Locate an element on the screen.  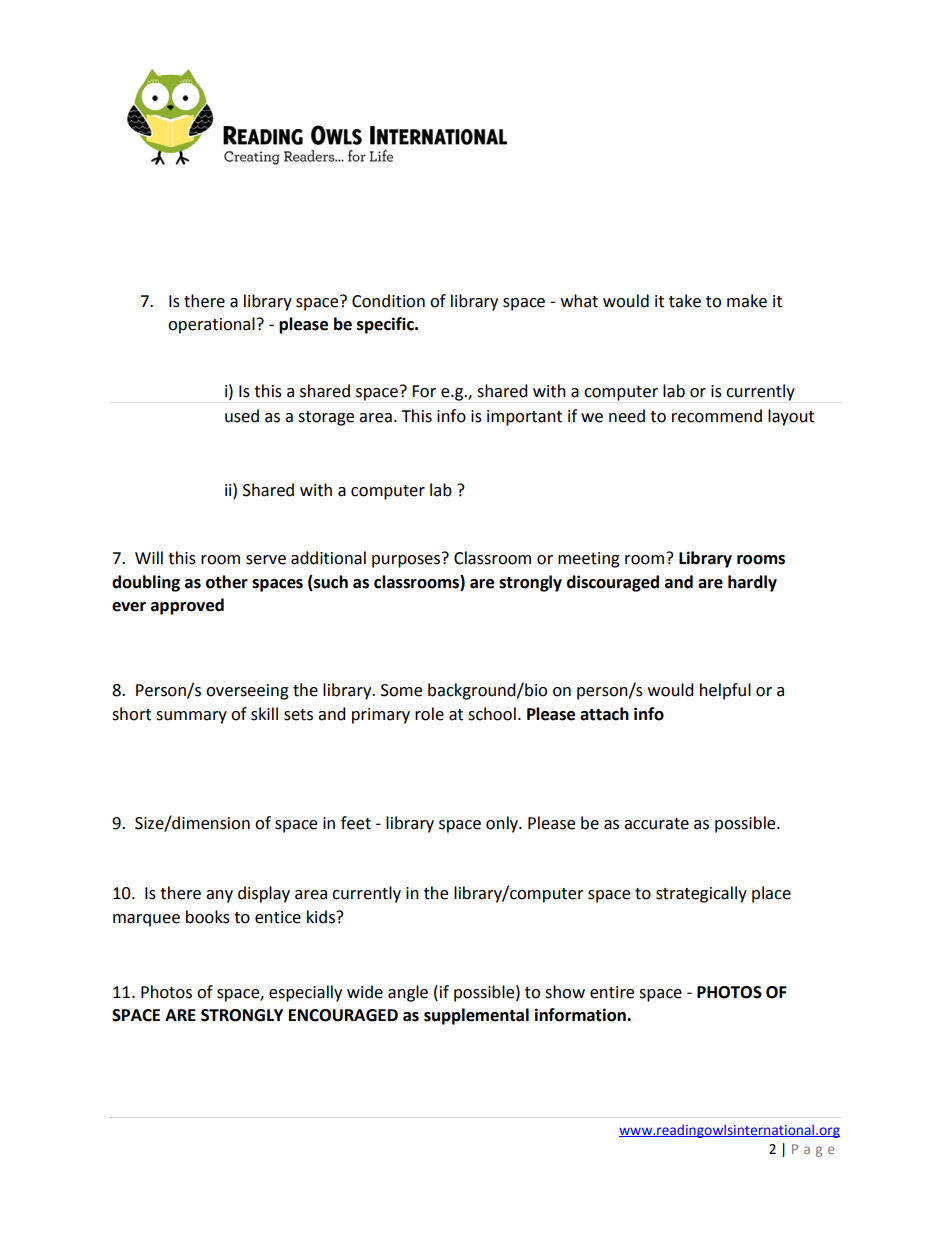
accurate is located at coordinates (656, 824).
